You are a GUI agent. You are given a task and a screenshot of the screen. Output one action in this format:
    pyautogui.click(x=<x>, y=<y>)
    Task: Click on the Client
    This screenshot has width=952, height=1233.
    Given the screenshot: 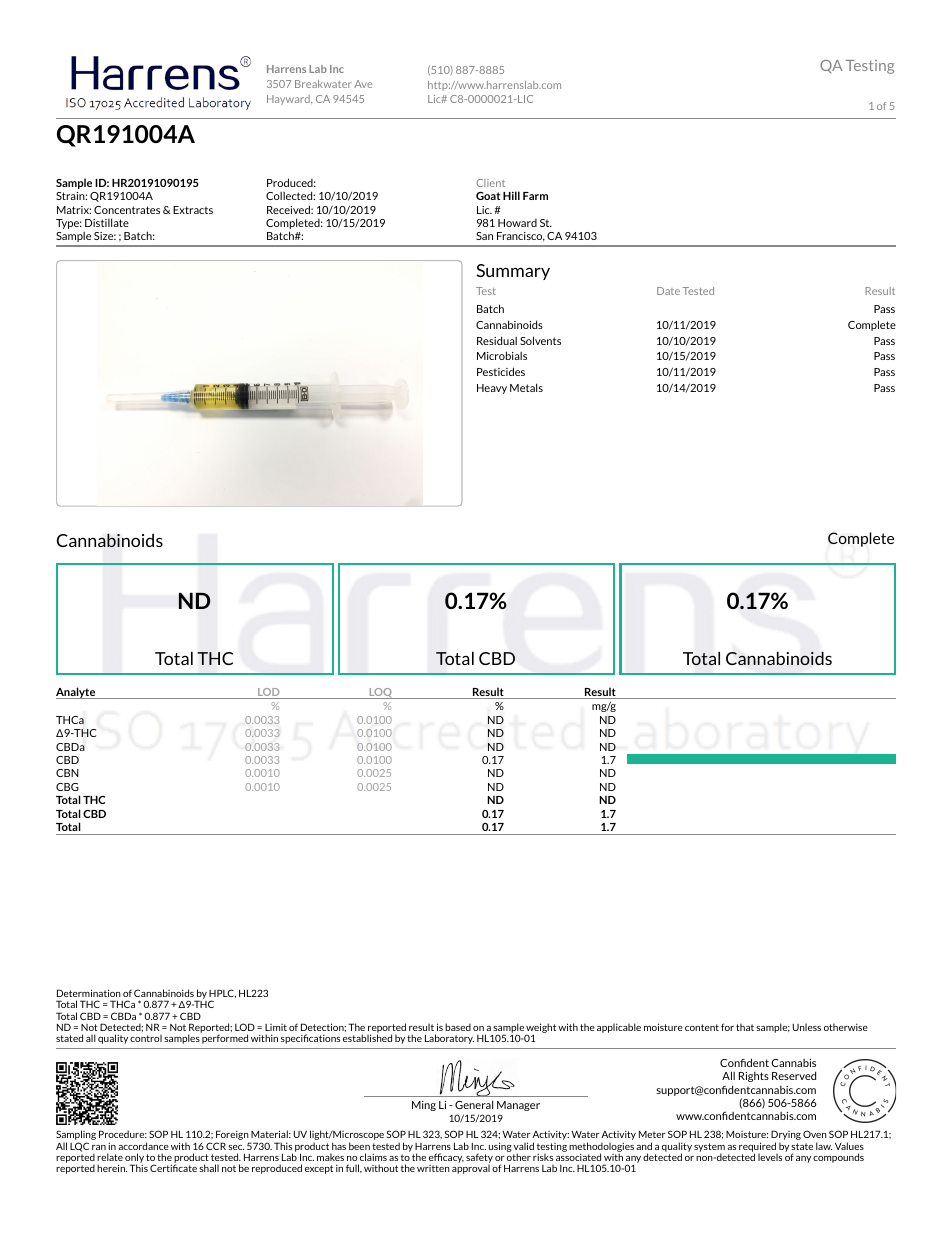 What is the action you would take?
    pyautogui.click(x=490, y=183)
